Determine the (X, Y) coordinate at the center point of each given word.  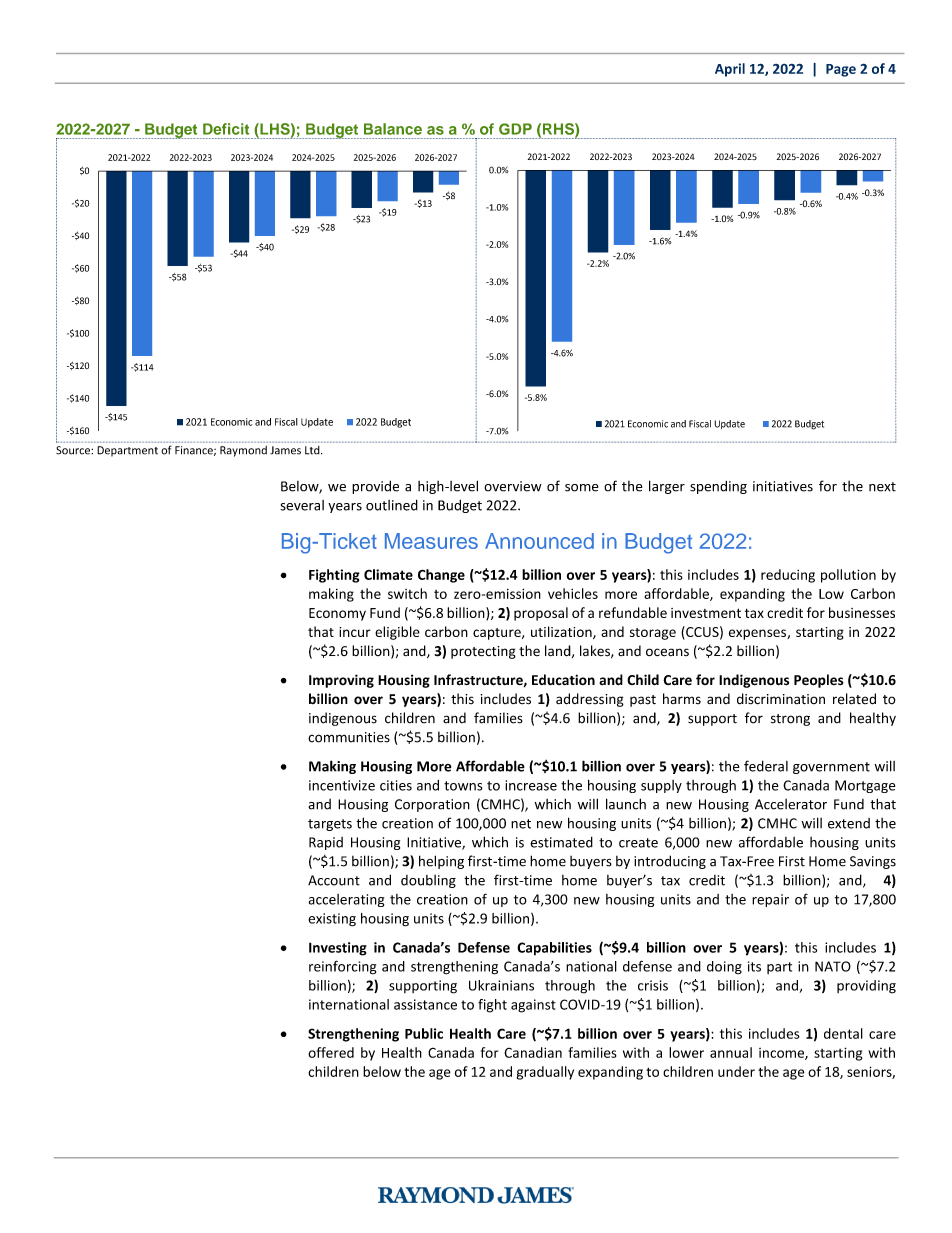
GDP (515, 129)
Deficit (226, 129)
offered (331, 1052)
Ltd (313, 450)
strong (790, 720)
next (882, 487)
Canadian (533, 1052)
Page (841, 70)
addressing (590, 700)
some (582, 488)
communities (349, 737)
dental (843, 1033)
